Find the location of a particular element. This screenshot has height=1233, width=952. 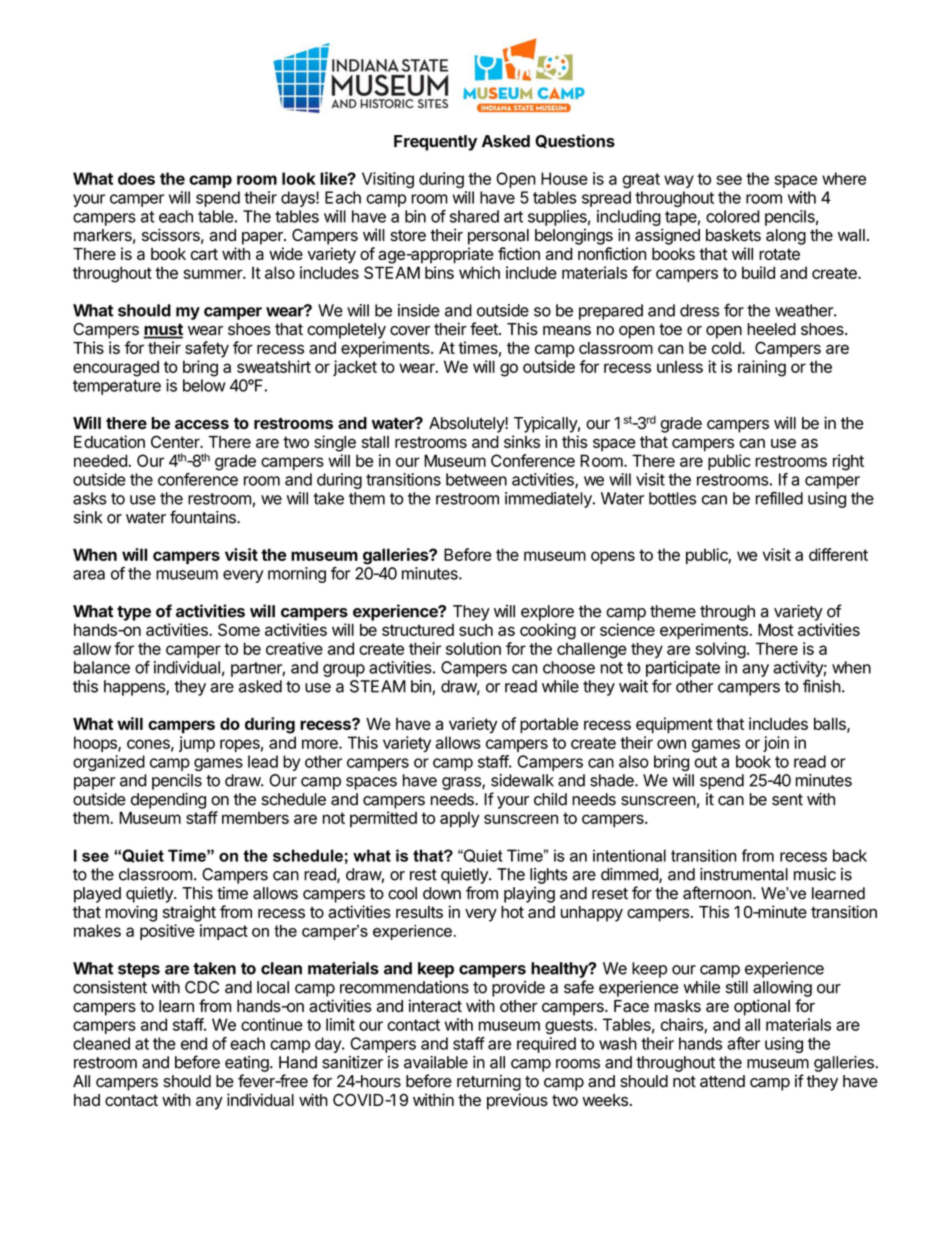

does is located at coordinates (136, 178).
